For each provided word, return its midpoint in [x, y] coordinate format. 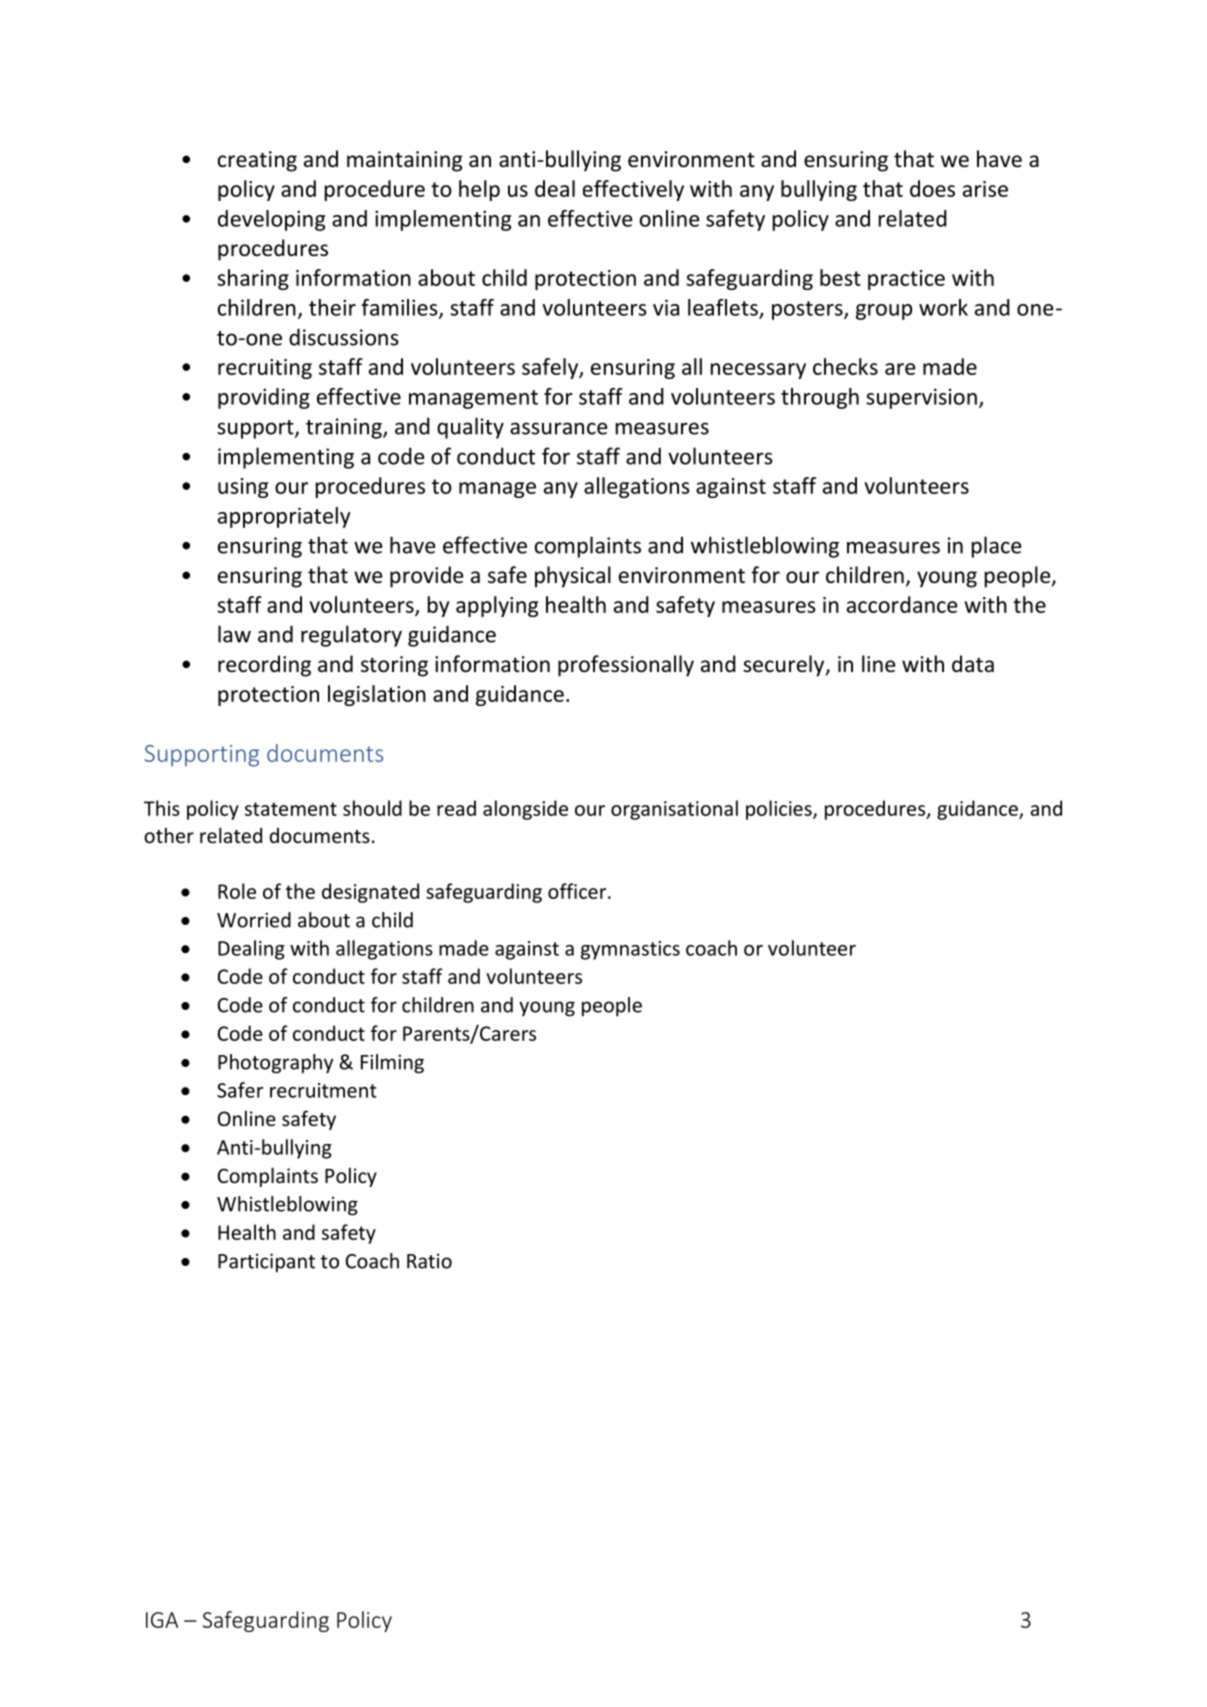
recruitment [323, 1090]
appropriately [284, 517]
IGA [162, 1620]
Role [237, 891]
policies [780, 810]
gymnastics [630, 950]
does [932, 188]
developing [271, 220]
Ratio [429, 1261]
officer [578, 891]
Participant [266, 1263]
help [479, 190]
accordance [902, 604]
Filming [392, 1064]
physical [573, 577]
